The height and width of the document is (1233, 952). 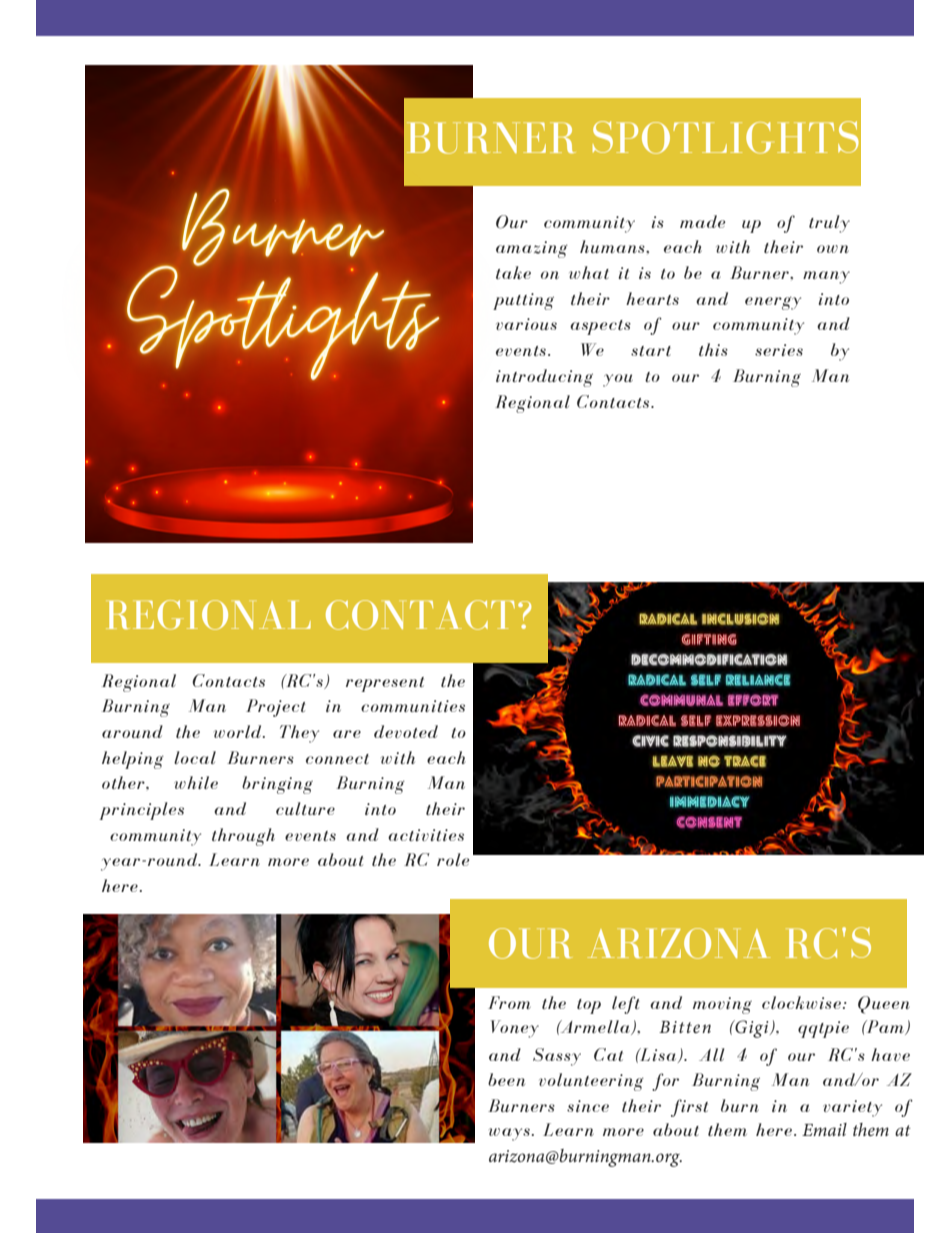 I want to click on Email, so click(x=824, y=1129).
